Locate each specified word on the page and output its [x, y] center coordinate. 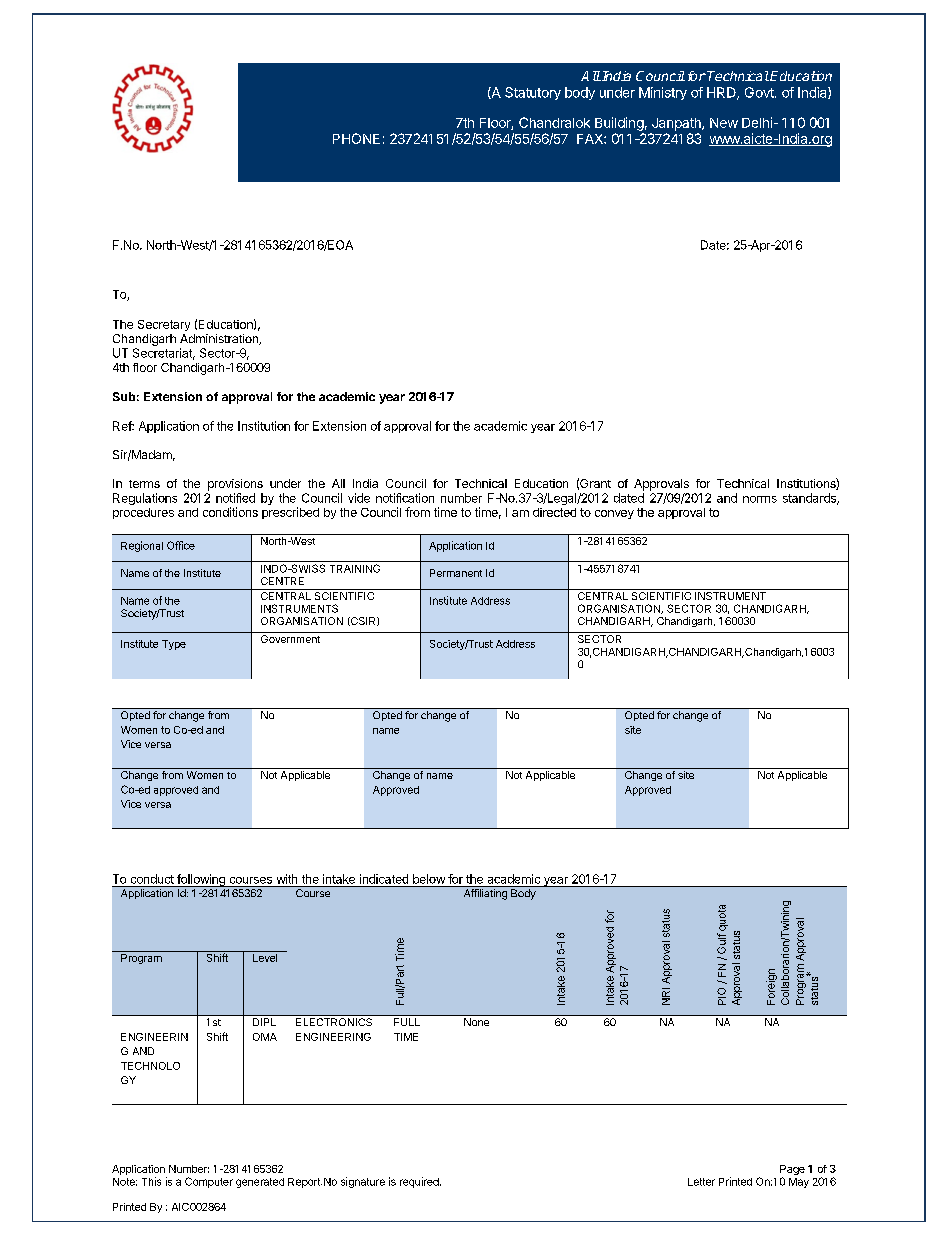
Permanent [456, 573]
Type [174, 645]
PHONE [356, 138]
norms [760, 499]
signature [363, 1182]
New [724, 123]
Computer [209, 1182]
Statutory [533, 93]
